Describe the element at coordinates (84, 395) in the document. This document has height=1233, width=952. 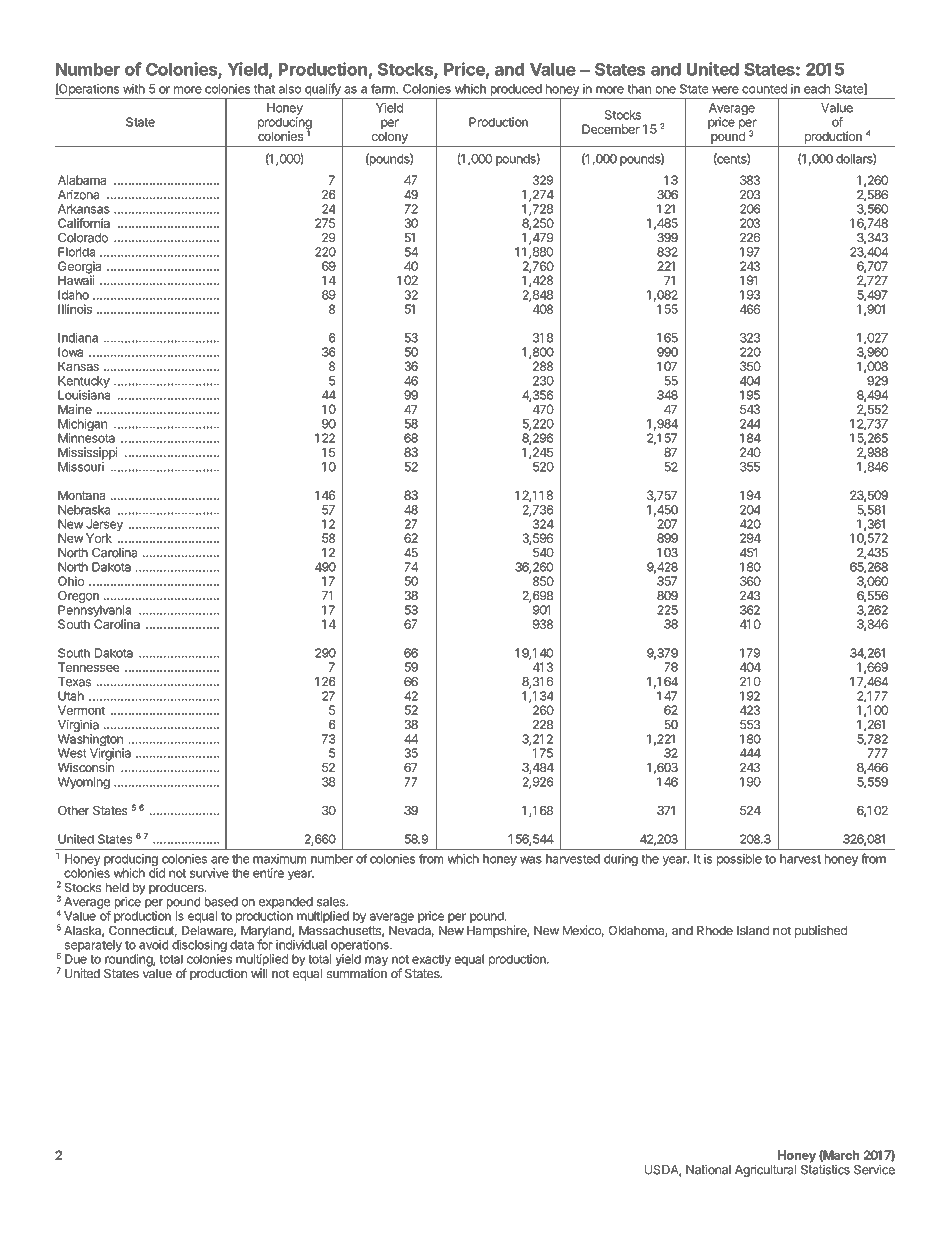
I see `Louisiana` at that location.
